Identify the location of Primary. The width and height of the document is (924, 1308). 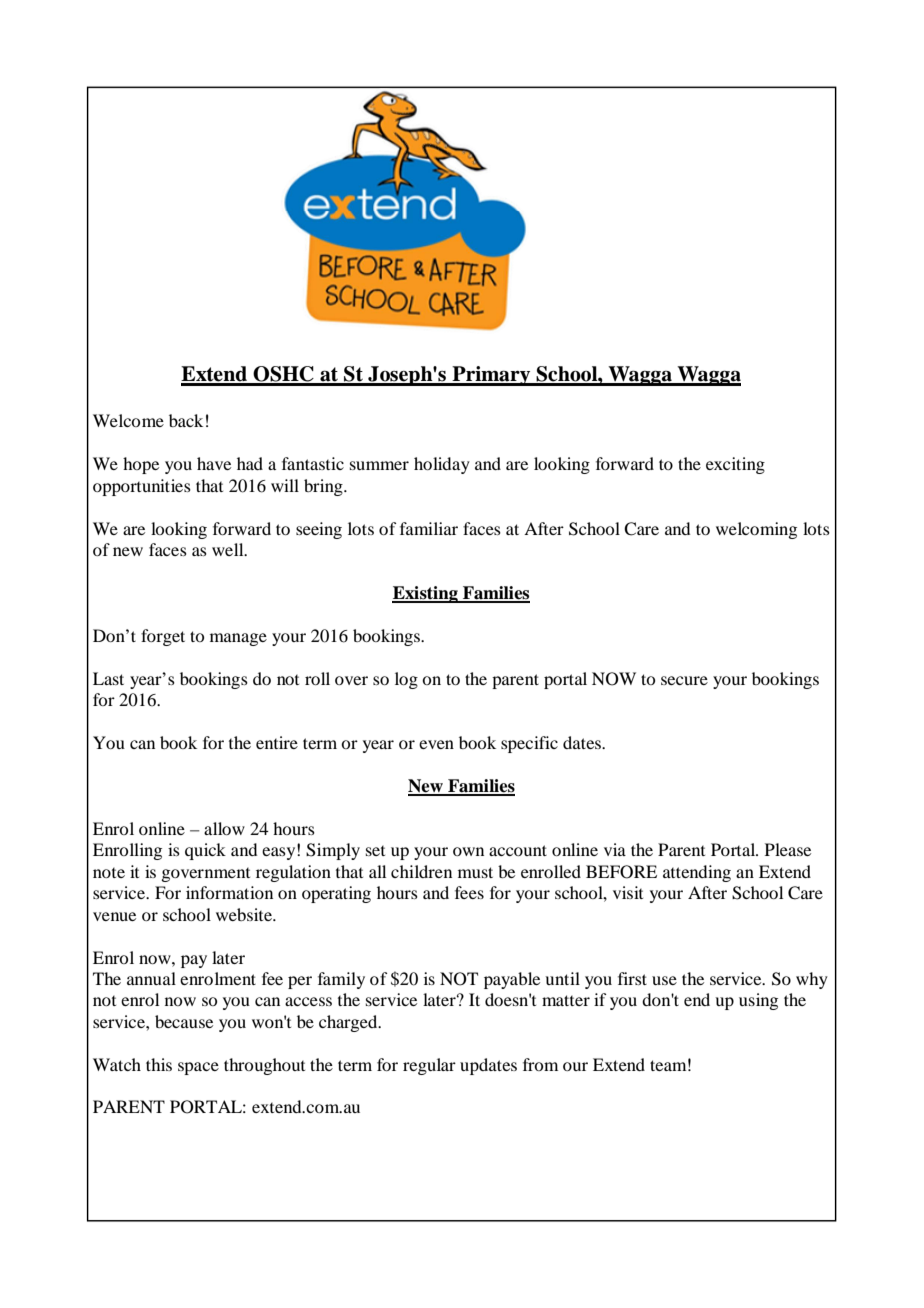
(491, 376).
